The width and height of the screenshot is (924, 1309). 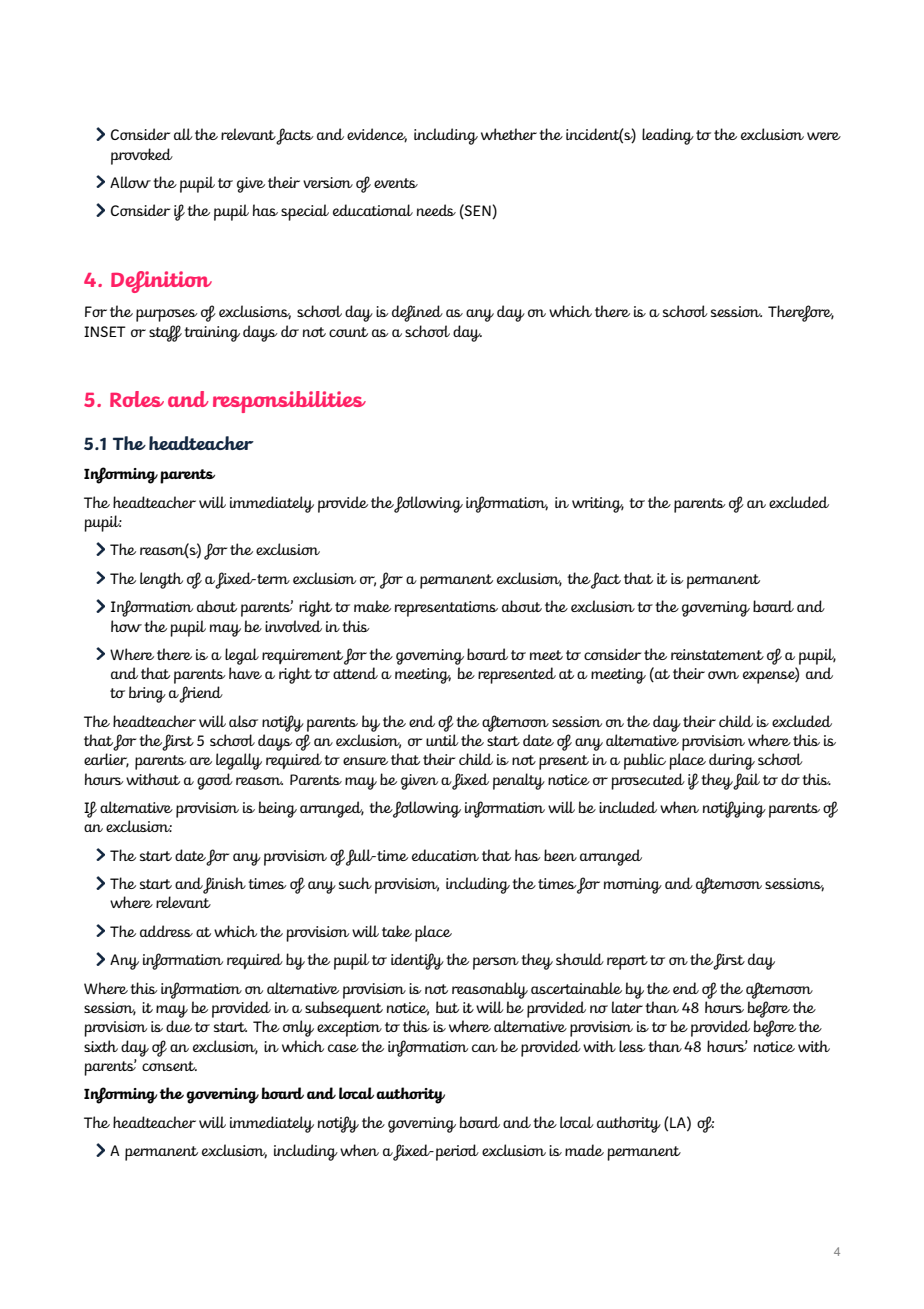 What do you see at coordinates (169, 1066) in the screenshot?
I see `consent` at bounding box center [169, 1066].
